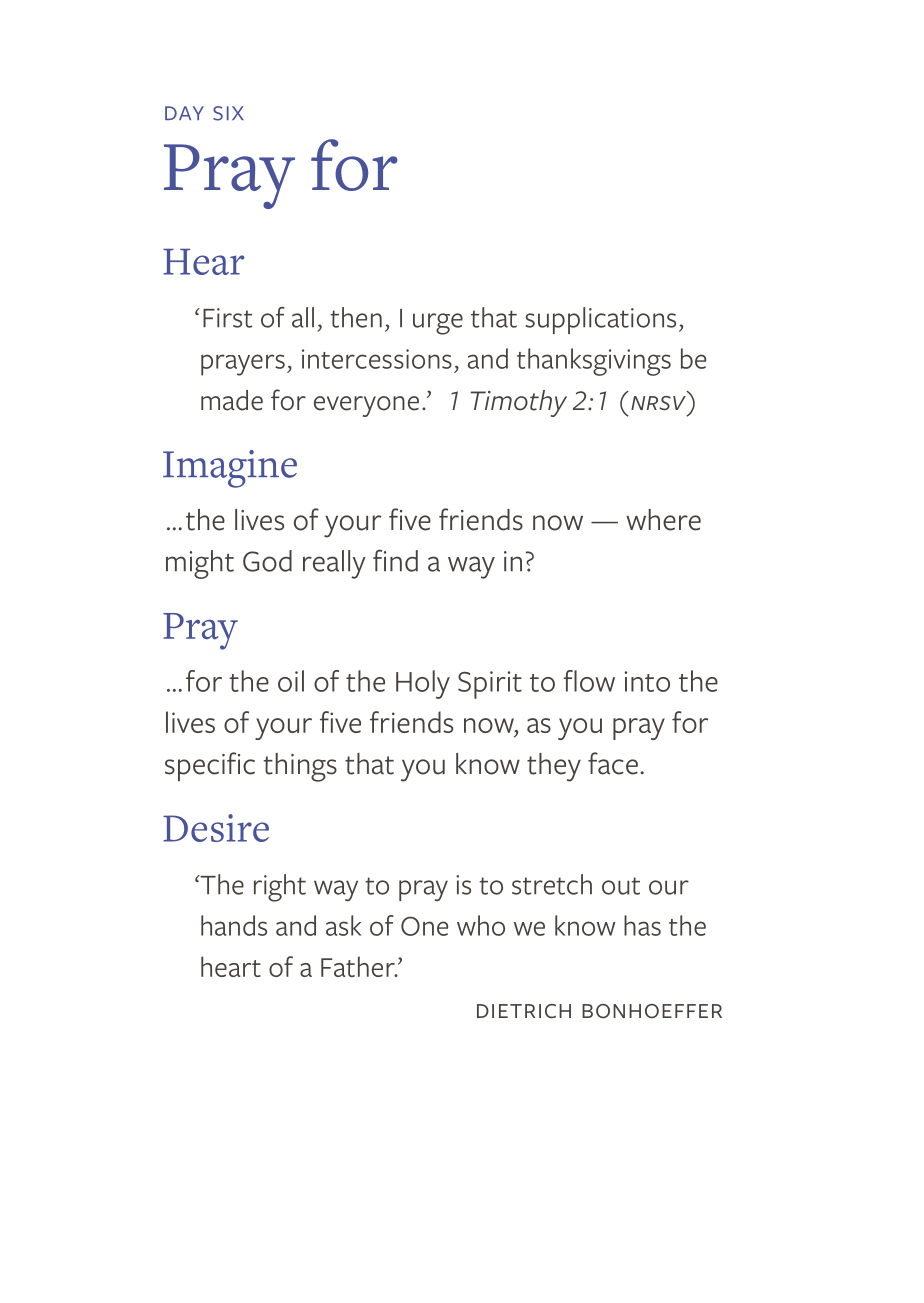 Image resolution: width=924 pixels, height=1303 pixels. What do you see at coordinates (267, 561) in the screenshot?
I see `God` at bounding box center [267, 561].
